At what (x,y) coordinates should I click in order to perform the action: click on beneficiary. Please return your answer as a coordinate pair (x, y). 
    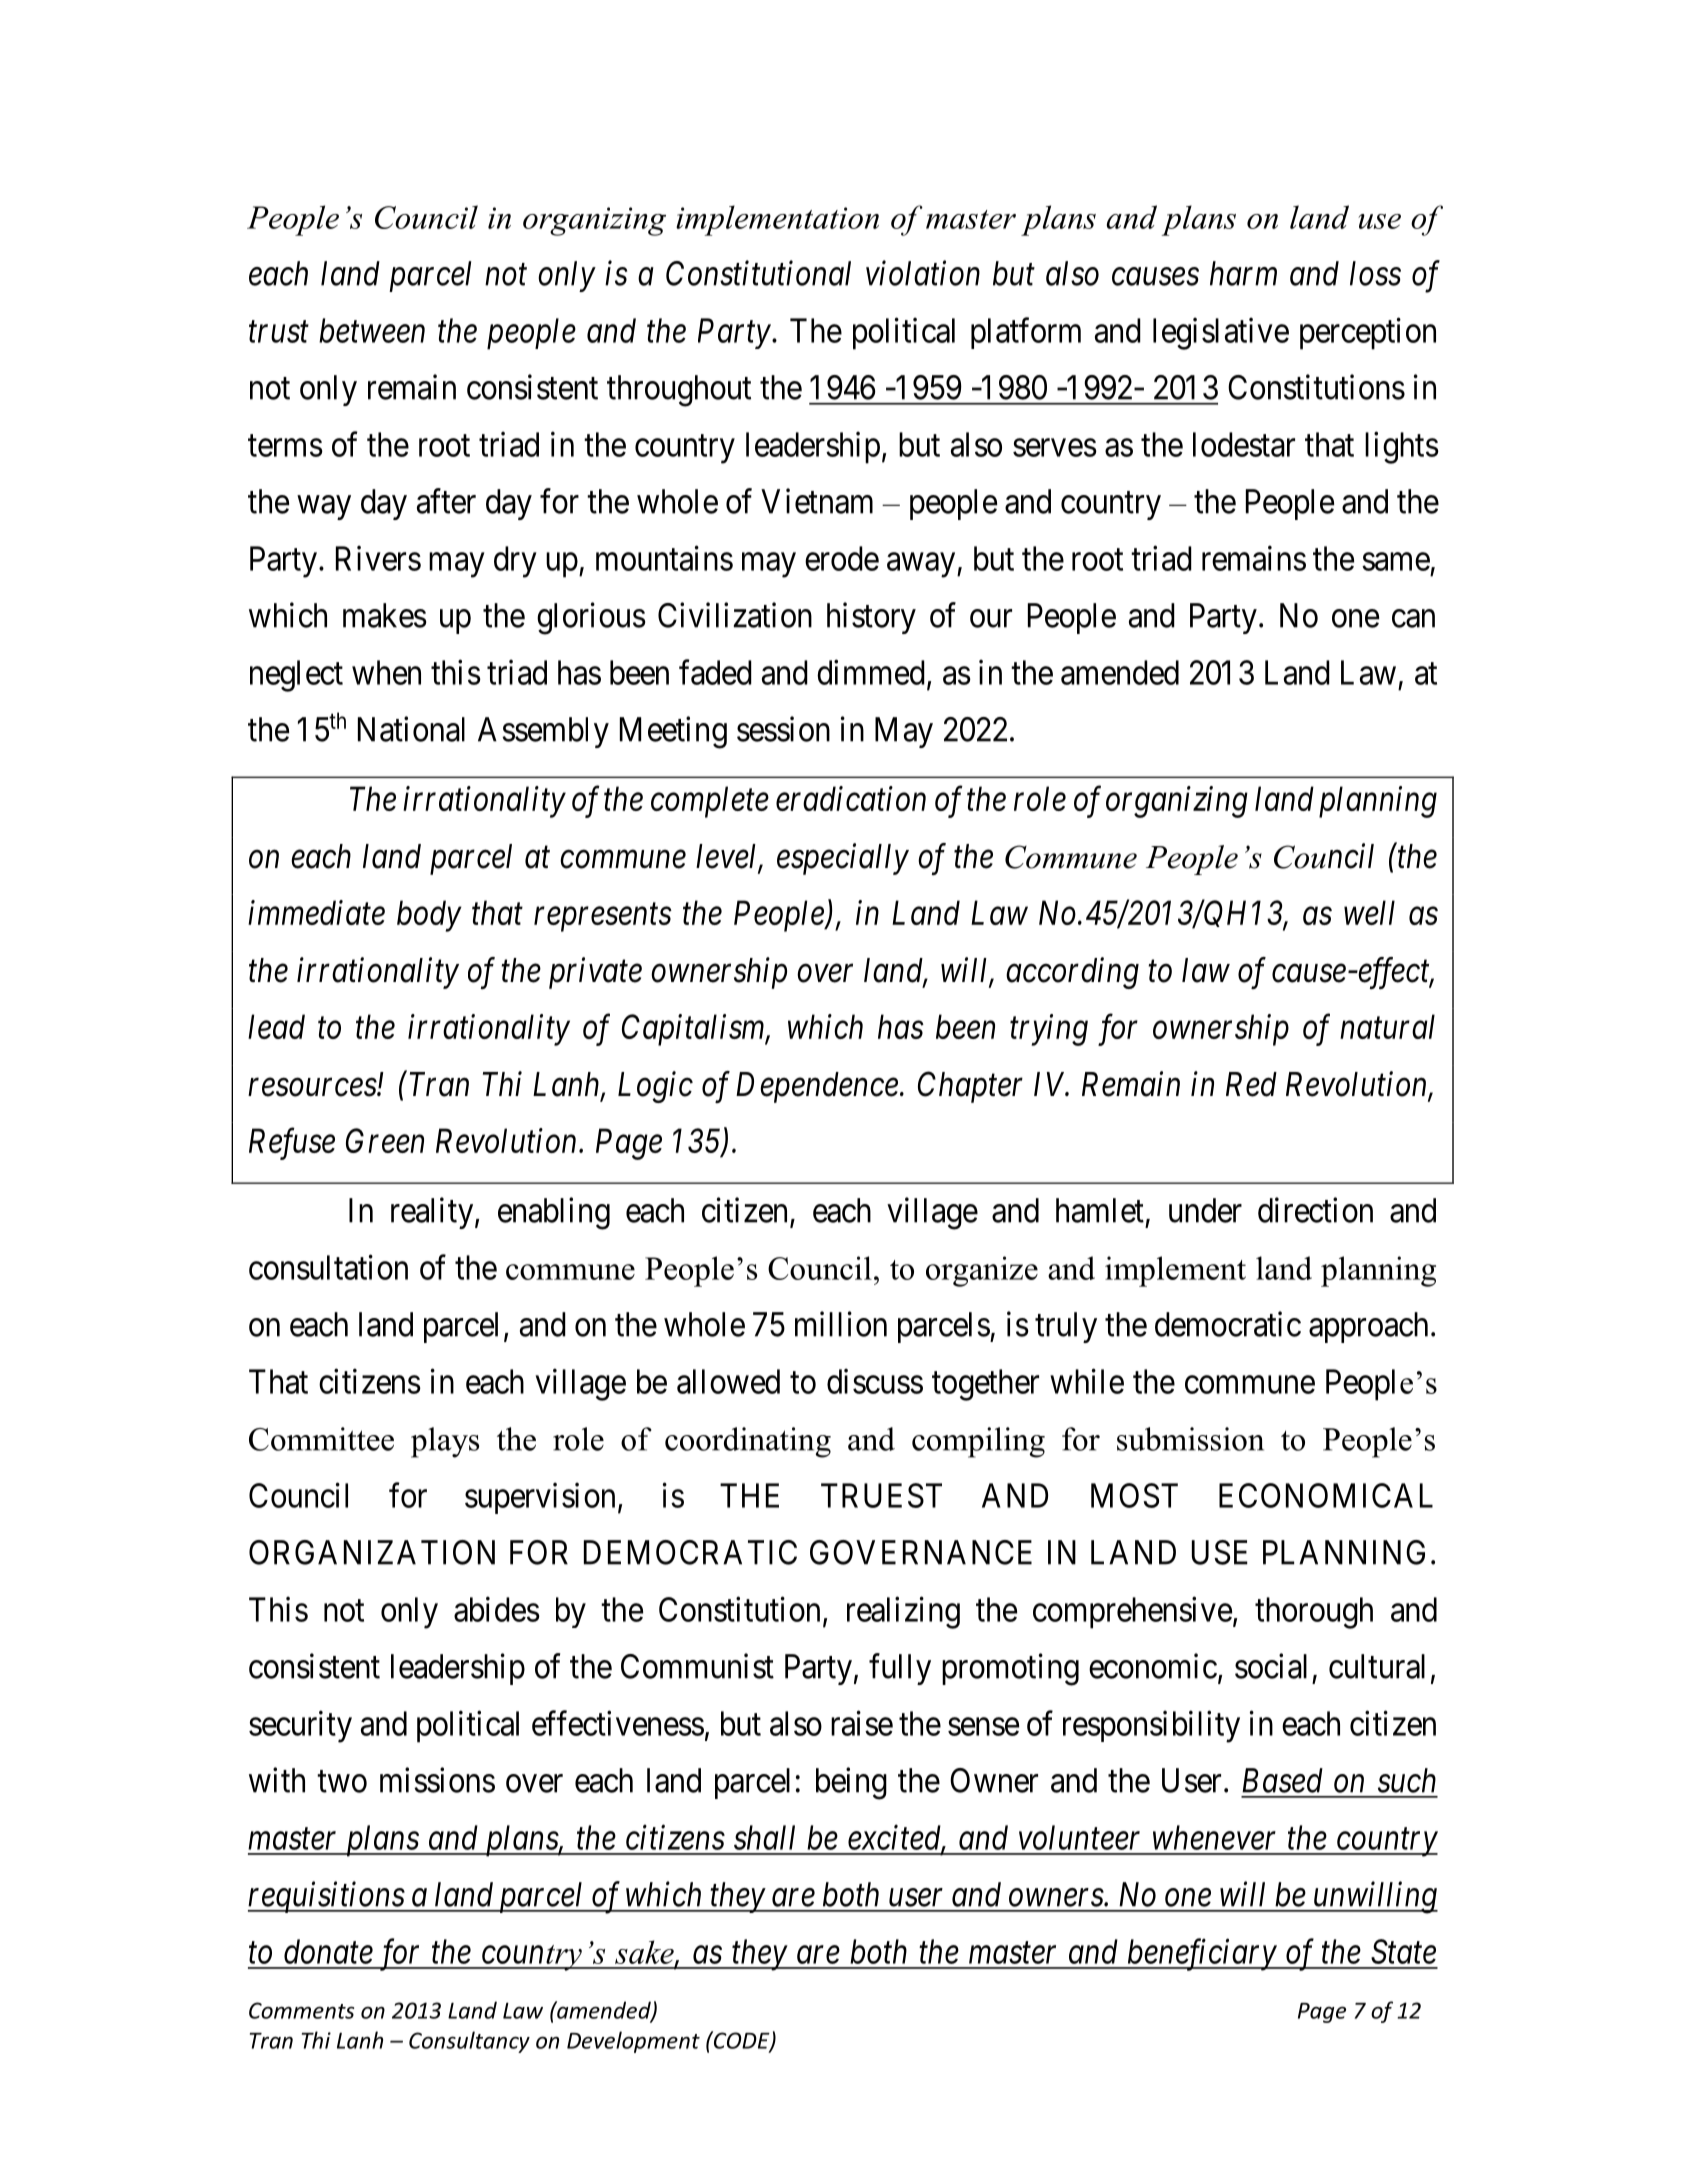
    Looking at the image, I should click on (1201, 1954).
